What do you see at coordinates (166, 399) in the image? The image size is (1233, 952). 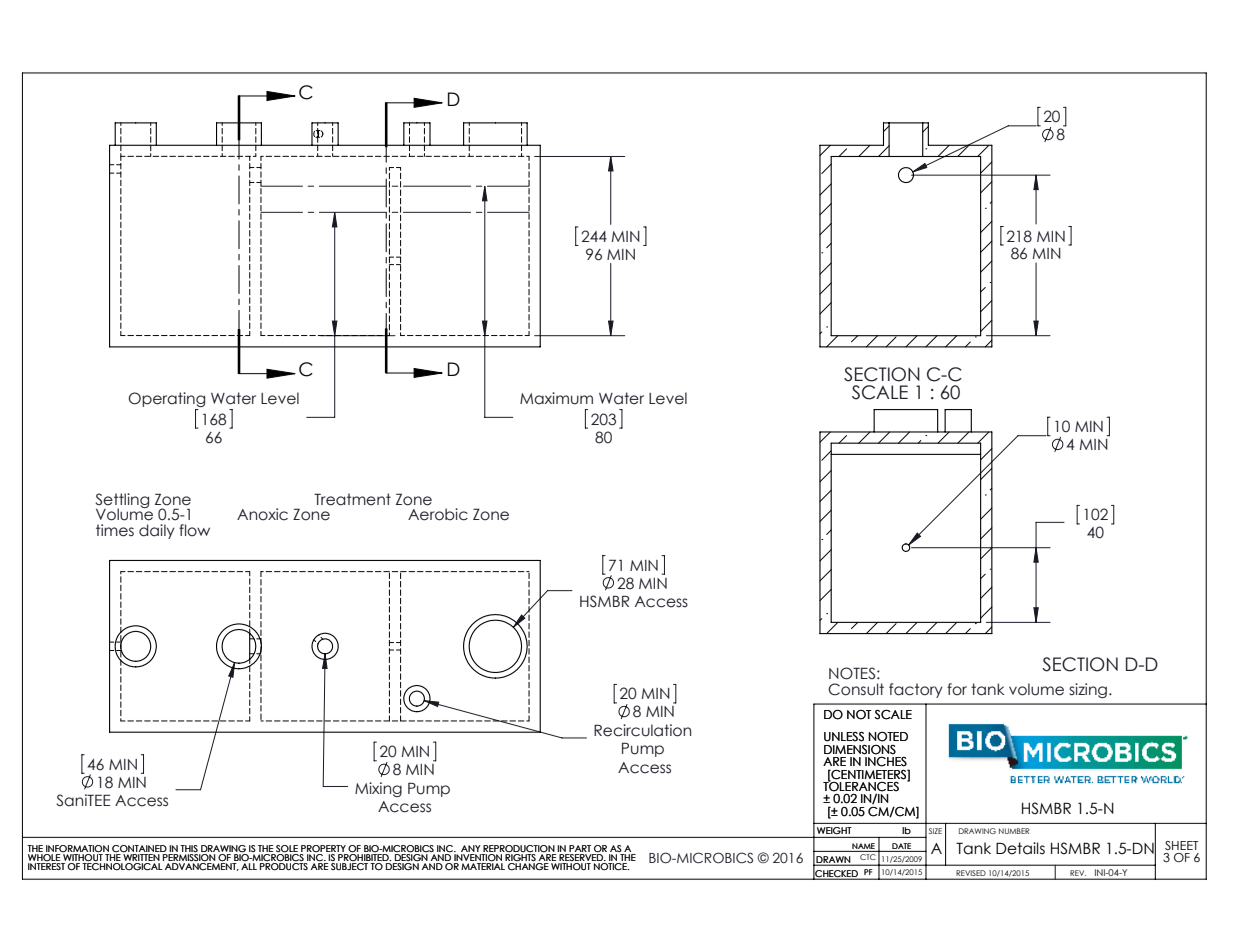 I see `Operating` at bounding box center [166, 399].
